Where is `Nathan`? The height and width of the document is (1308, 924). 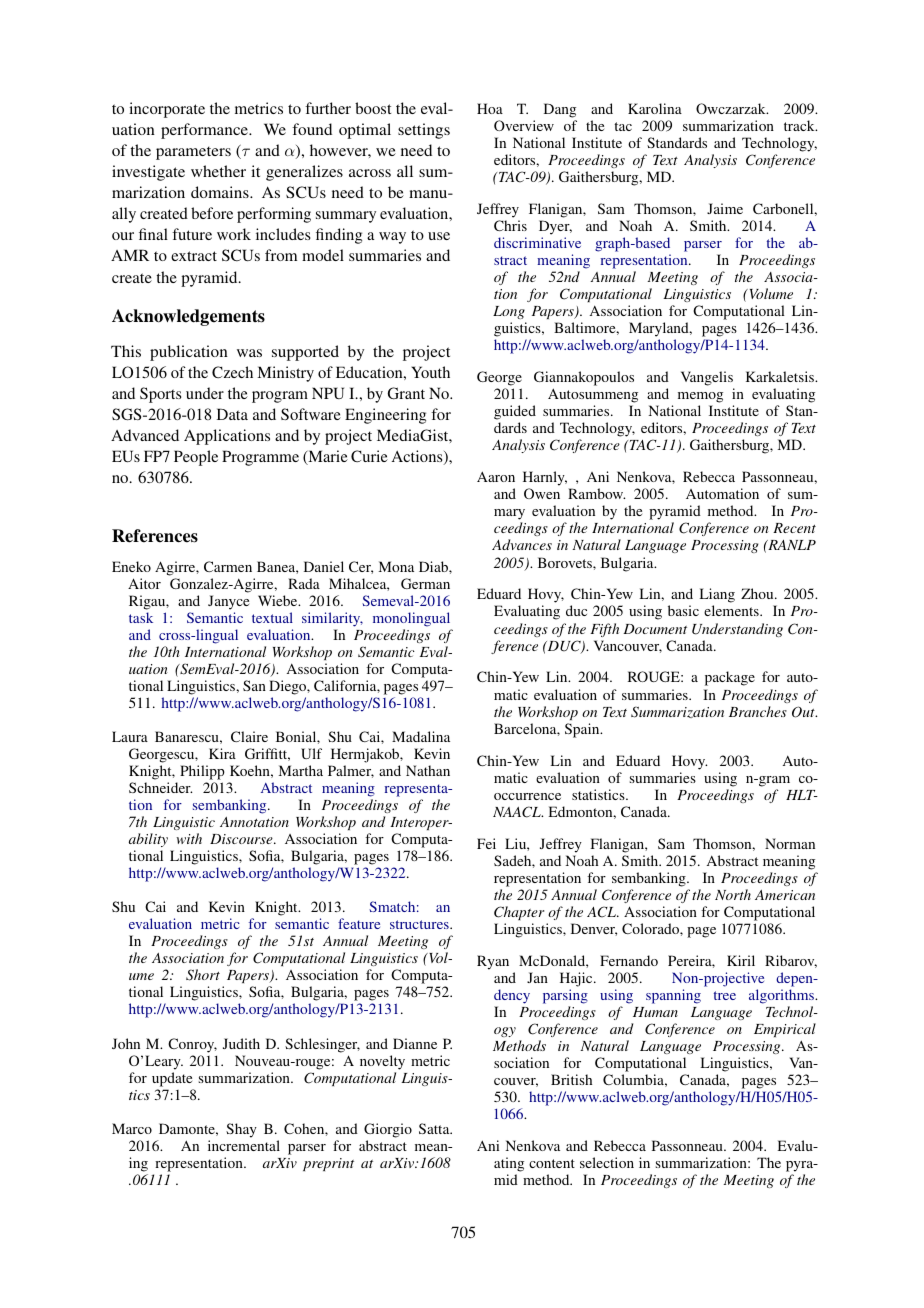 Nathan is located at coordinates (428, 770).
